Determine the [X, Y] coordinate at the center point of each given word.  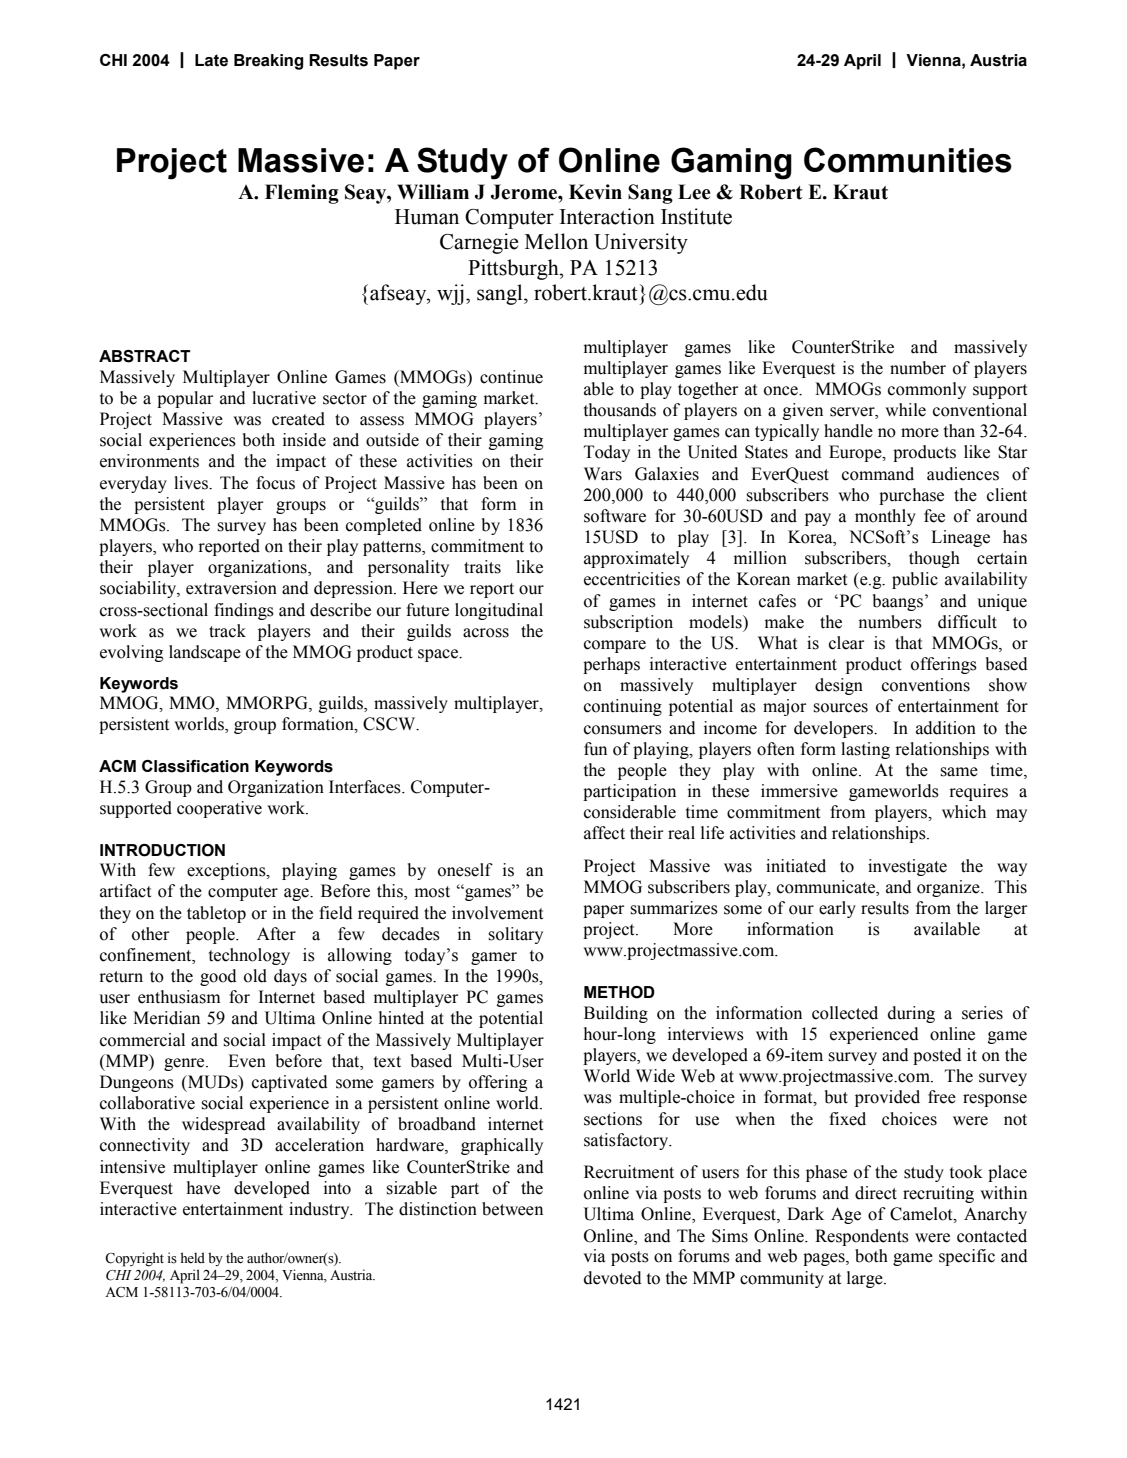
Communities [908, 160]
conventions [926, 685]
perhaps [611, 665]
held [192, 1257]
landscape [205, 653]
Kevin [595, 192]
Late [211, 60]
